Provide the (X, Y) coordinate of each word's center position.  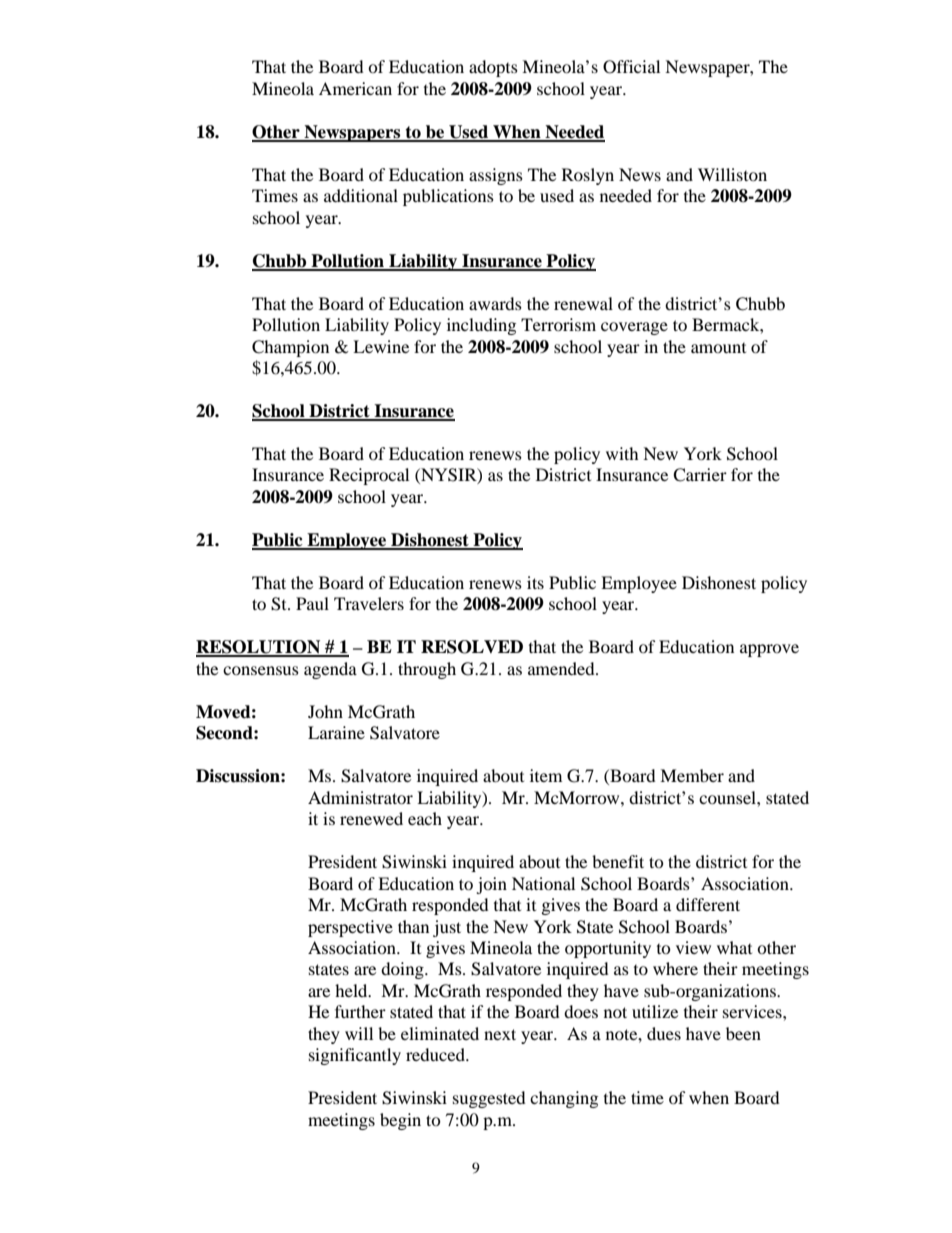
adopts (493, 68)
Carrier (700, 475)
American (355, 88)
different (708, 904)
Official (631, 67)
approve (769, 650)
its (535, 582)
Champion (290, 348)
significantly (355, 1056)
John (325, 711)
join (491, 885)
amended (562, 668)
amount (718, 348)
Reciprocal (369, 476)
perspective (350, 928)
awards (495, 303)
